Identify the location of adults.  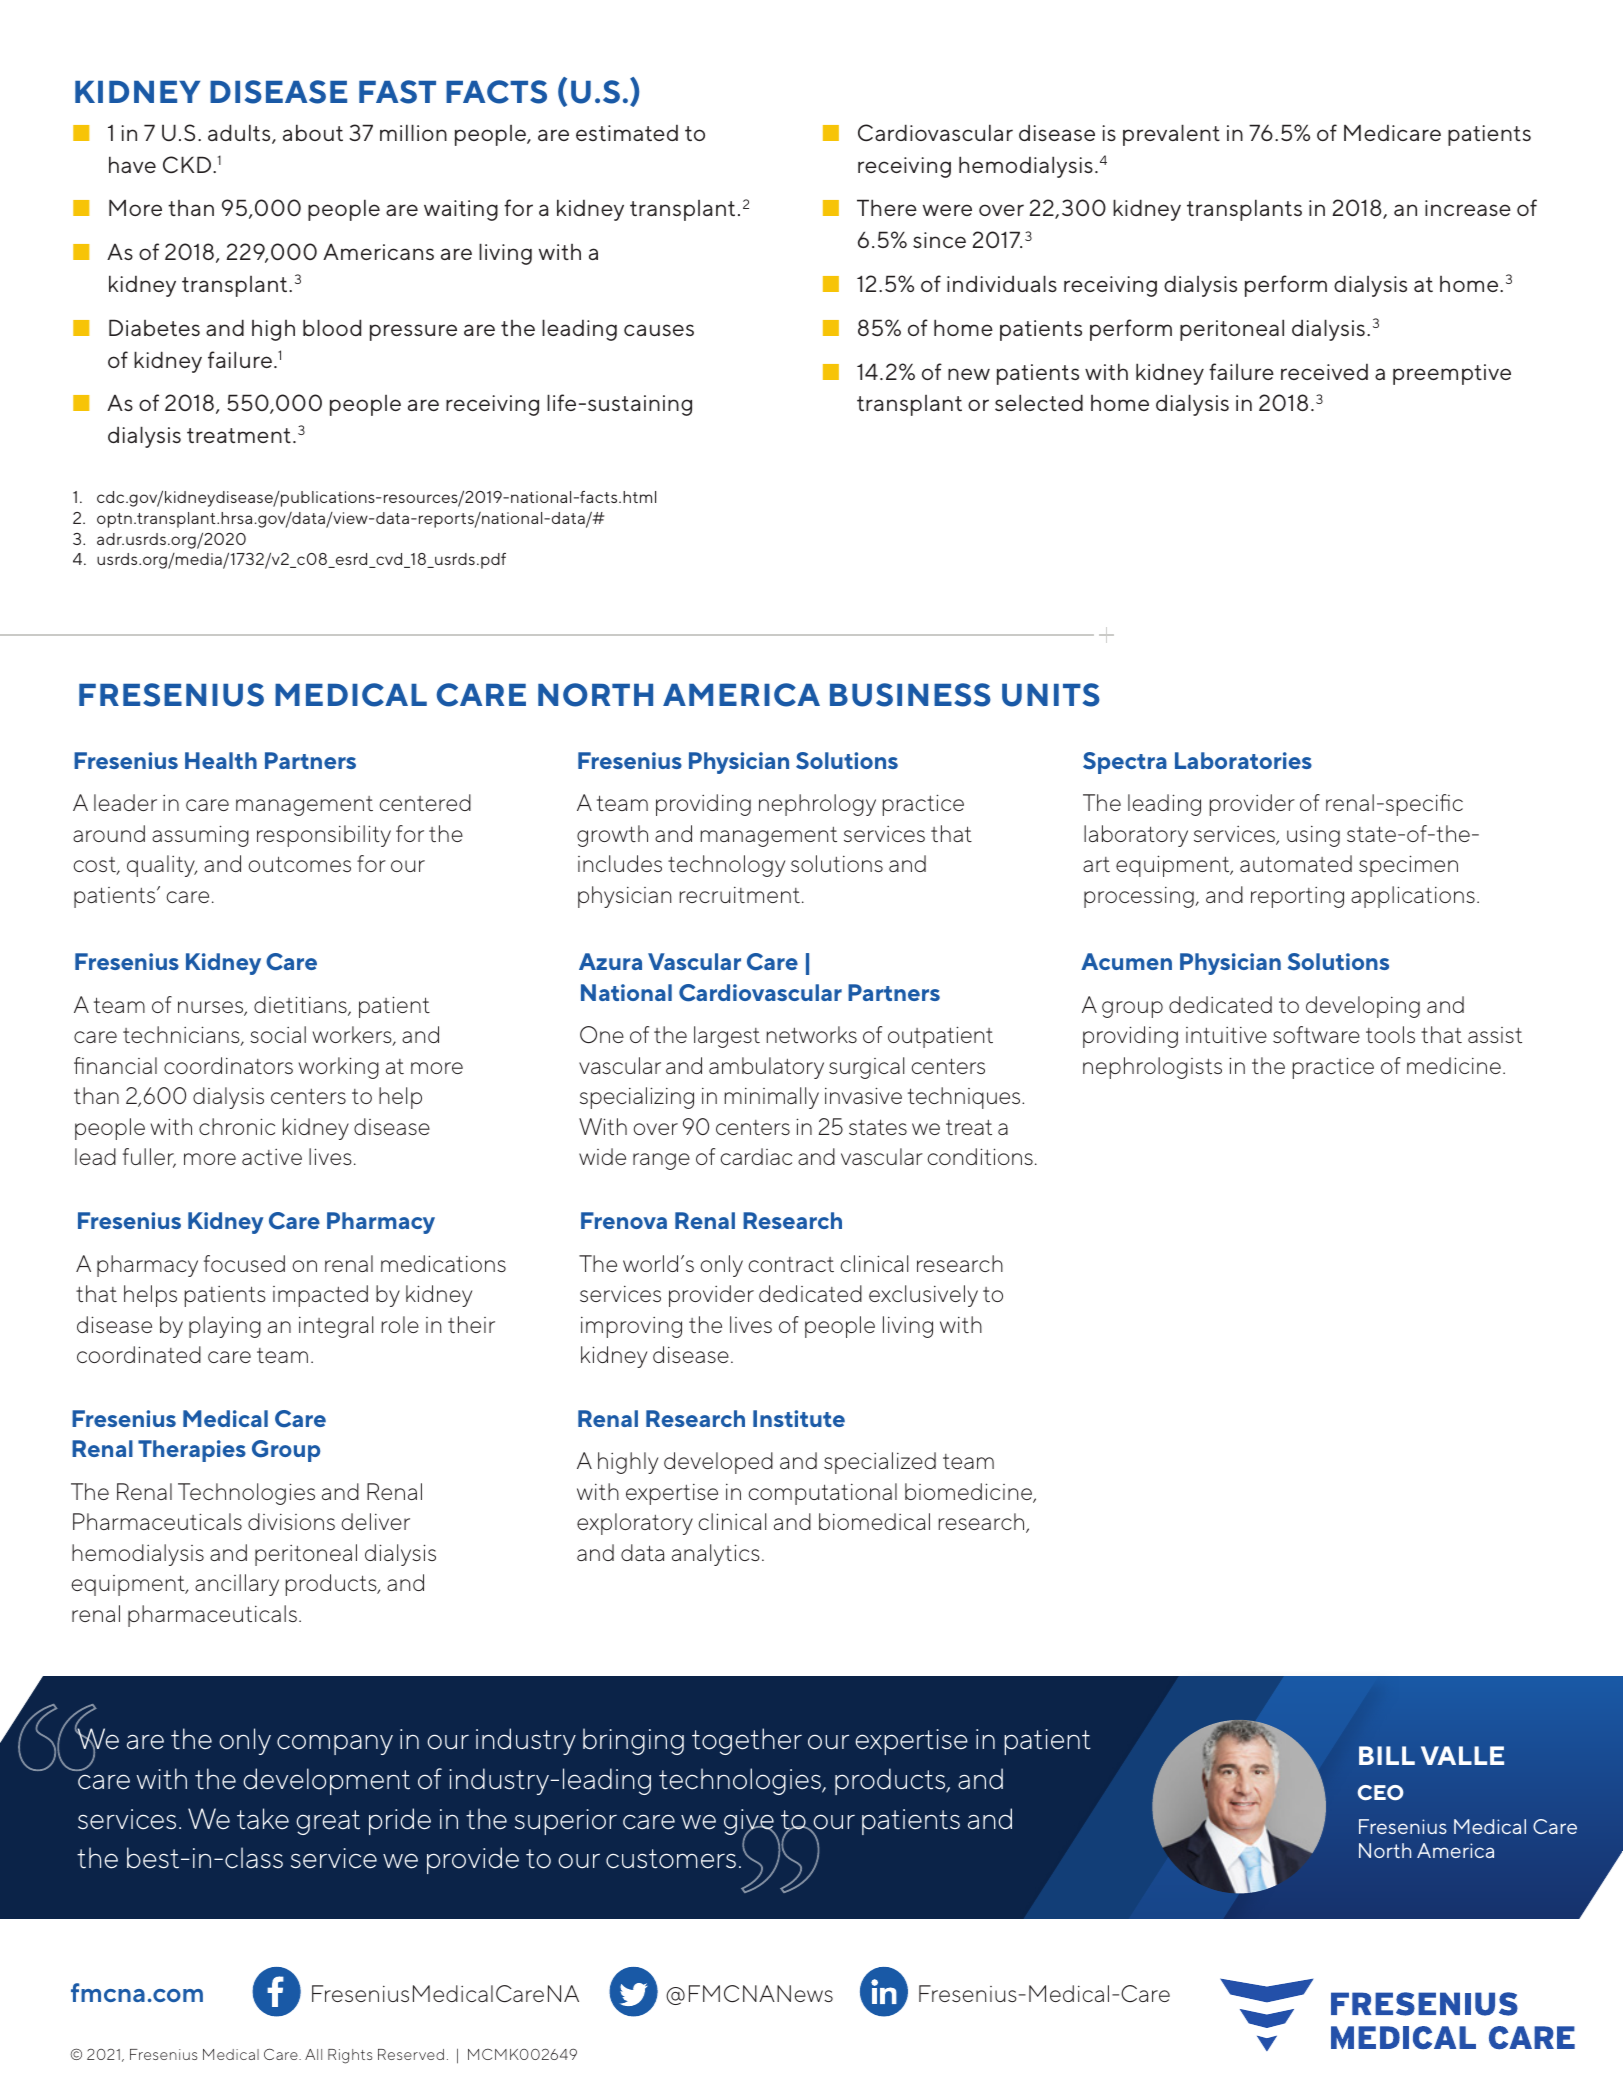
(240, 134).
